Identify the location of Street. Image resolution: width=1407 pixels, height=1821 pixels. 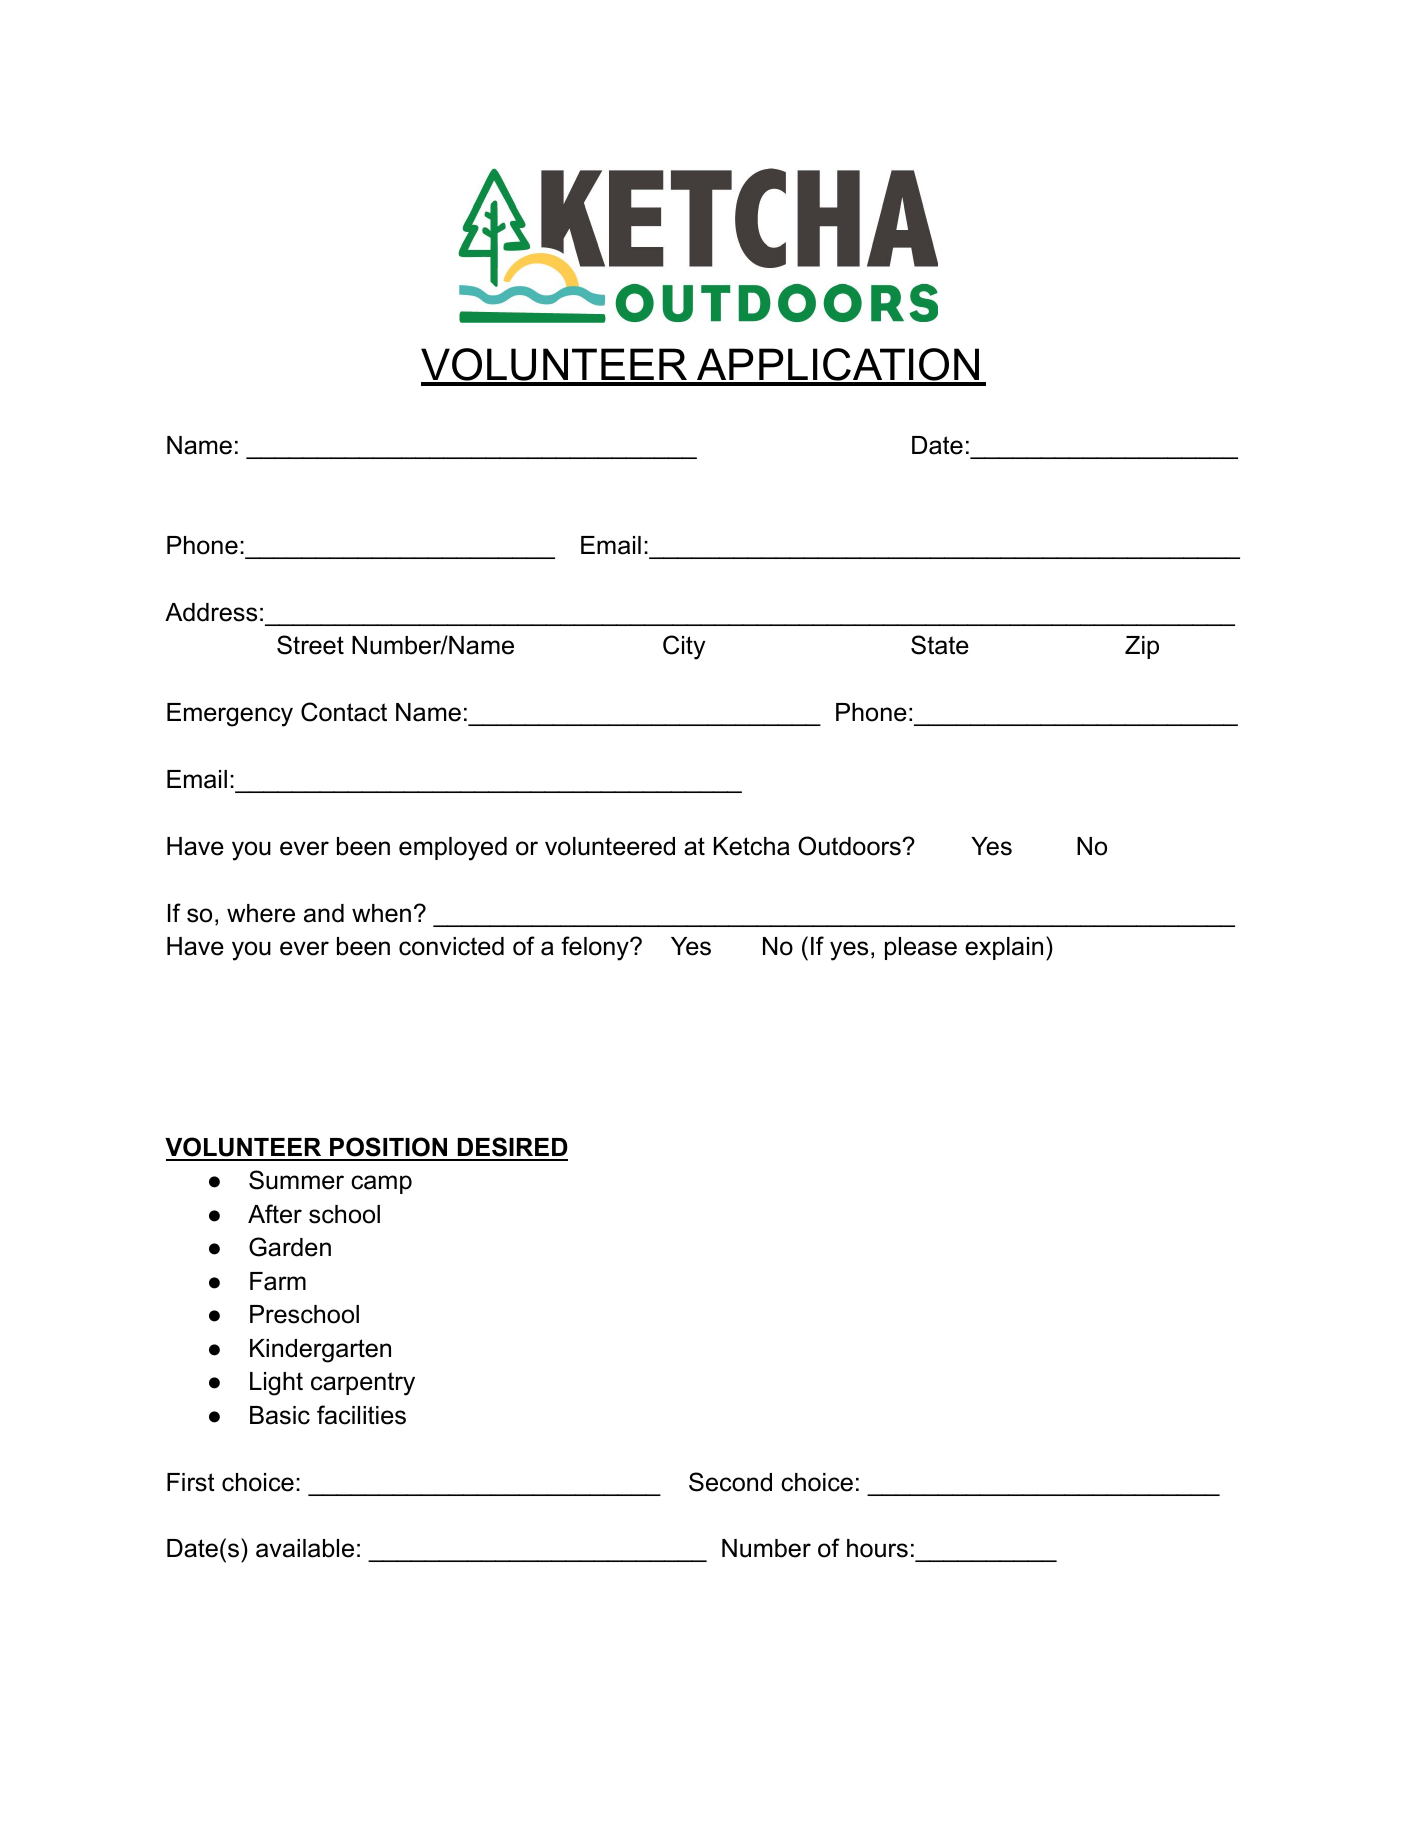
(310, 645).
